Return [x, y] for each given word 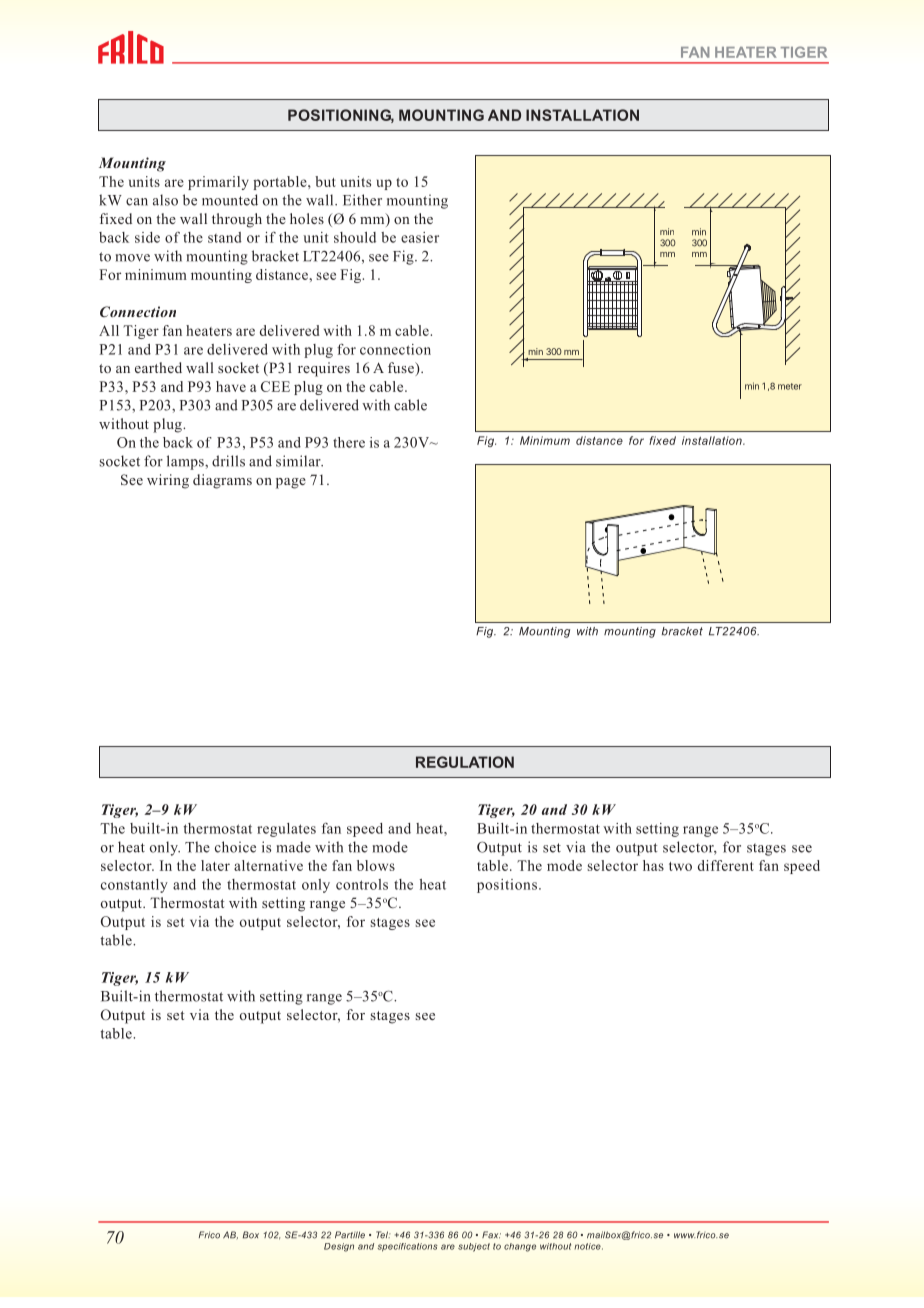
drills [228, 461]
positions [507, 886]
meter [790, 386]
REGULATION [465, 762]
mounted [230, 200]
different [726, 865]
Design [339, 1247]
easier [420, 237]
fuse [402, 369]
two [680, 866]
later [215, 865]
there [349, 442]
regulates [286, 830]
